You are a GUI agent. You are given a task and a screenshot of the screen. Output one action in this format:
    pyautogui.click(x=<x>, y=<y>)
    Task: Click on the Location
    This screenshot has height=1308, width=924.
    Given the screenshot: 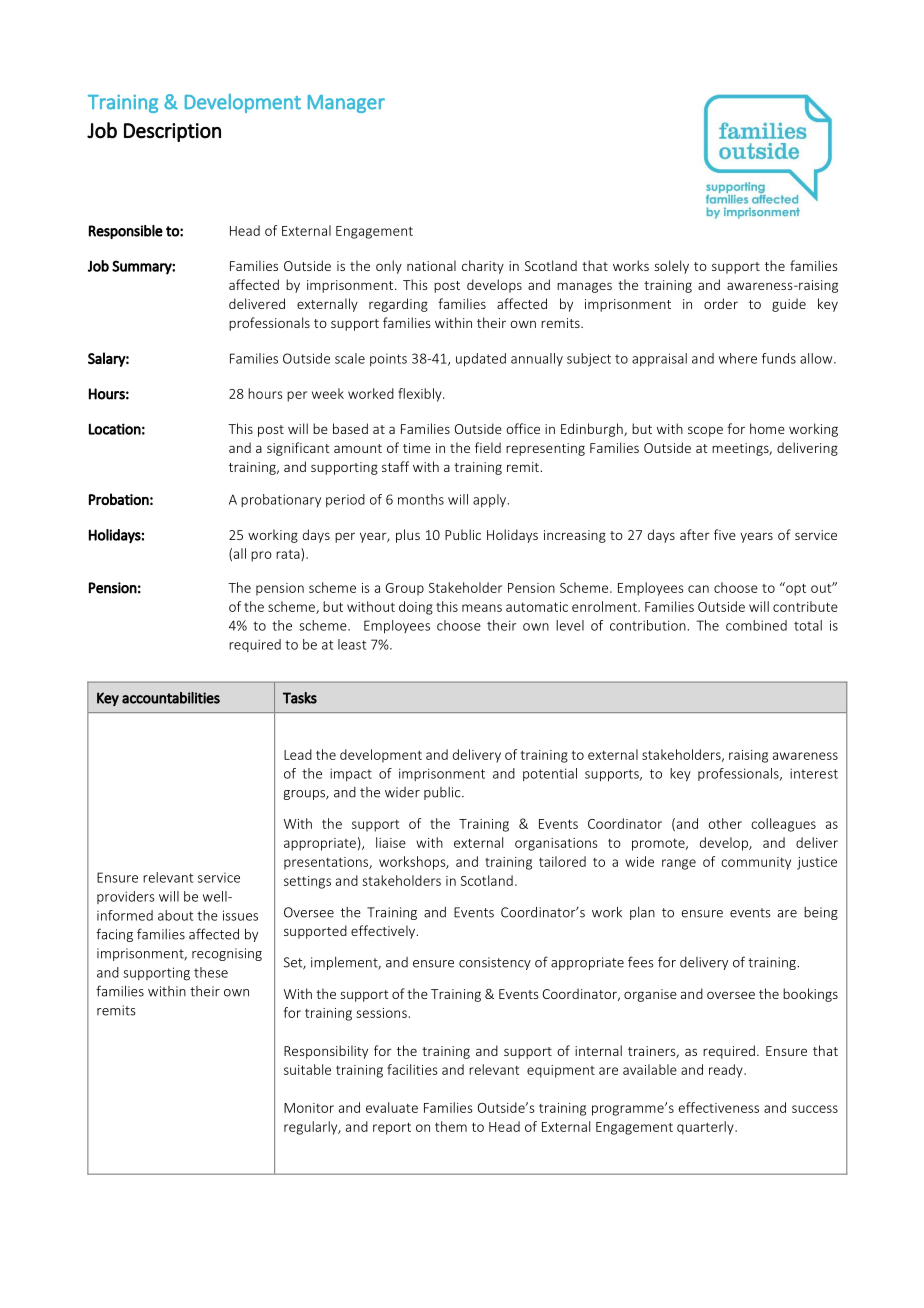 What is the action you would take?
    pyautogui.click(x=115, y=429)
